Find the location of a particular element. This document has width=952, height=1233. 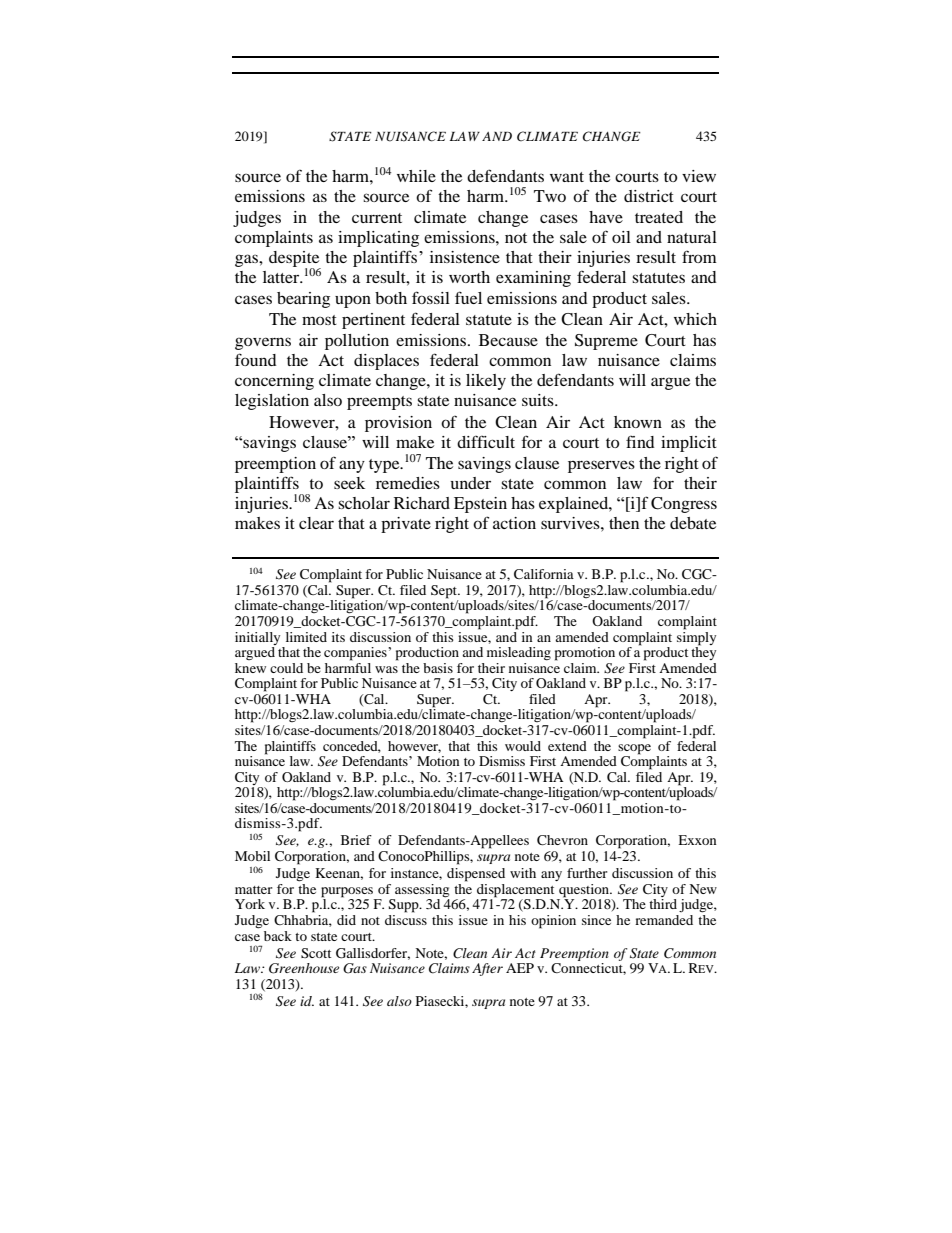

while is located at coordinates (416, 176).
